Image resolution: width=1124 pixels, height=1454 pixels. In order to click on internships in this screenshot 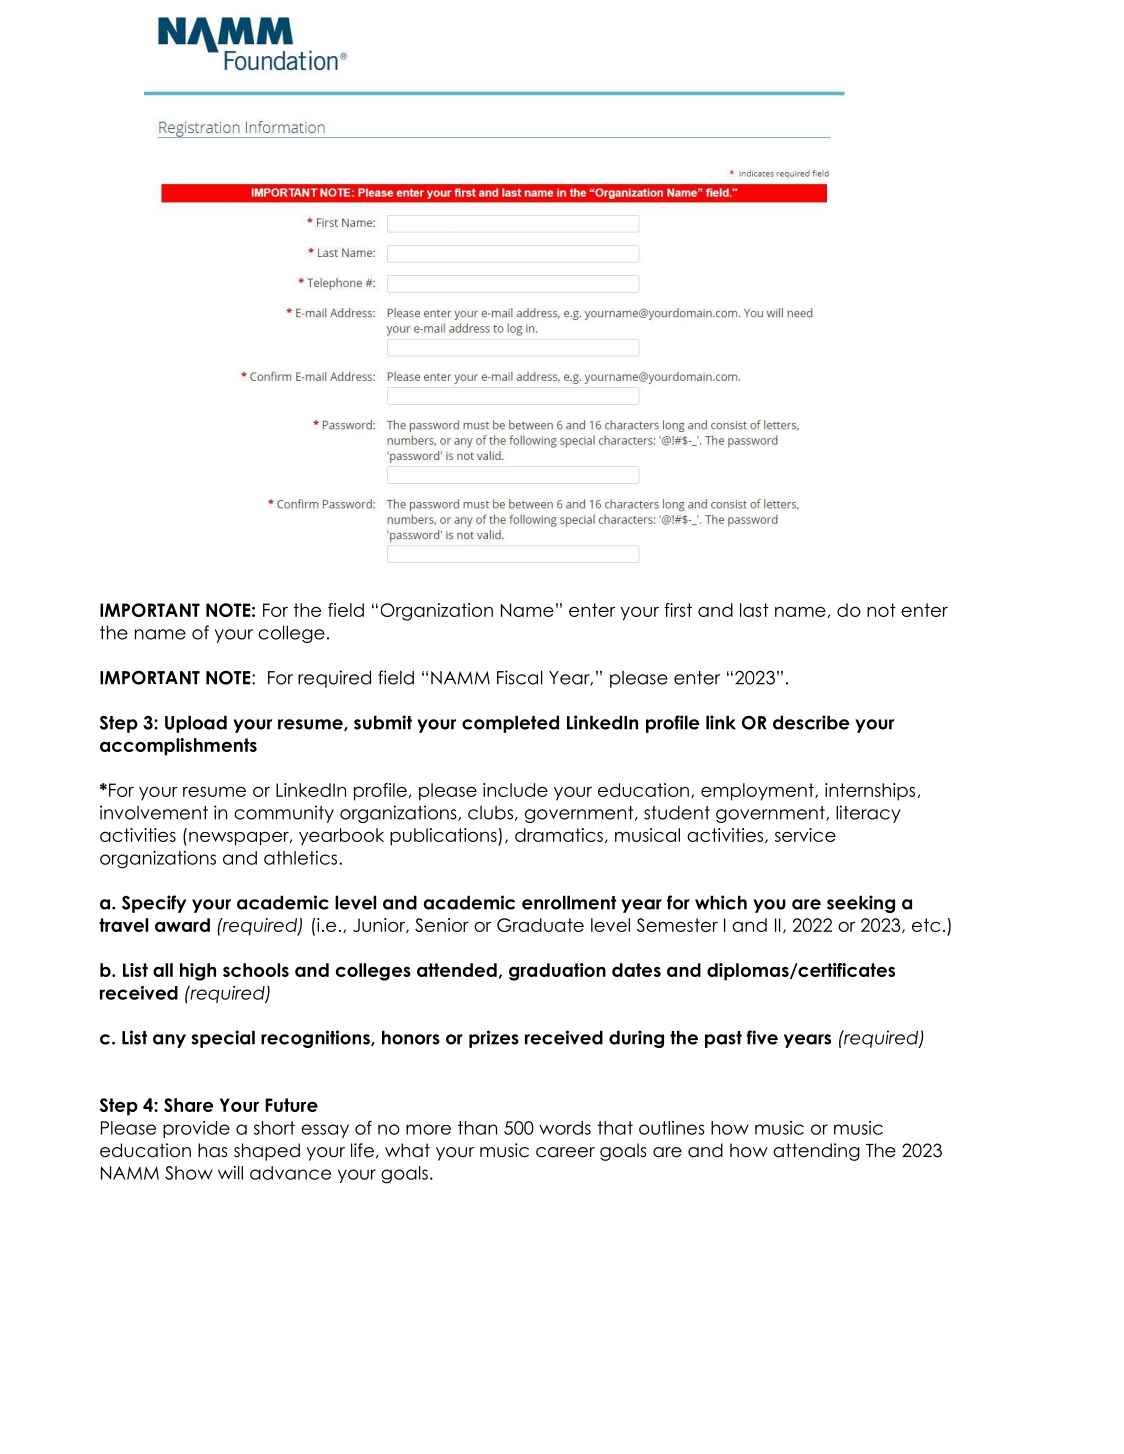, I will do `click(870, 792)`.
